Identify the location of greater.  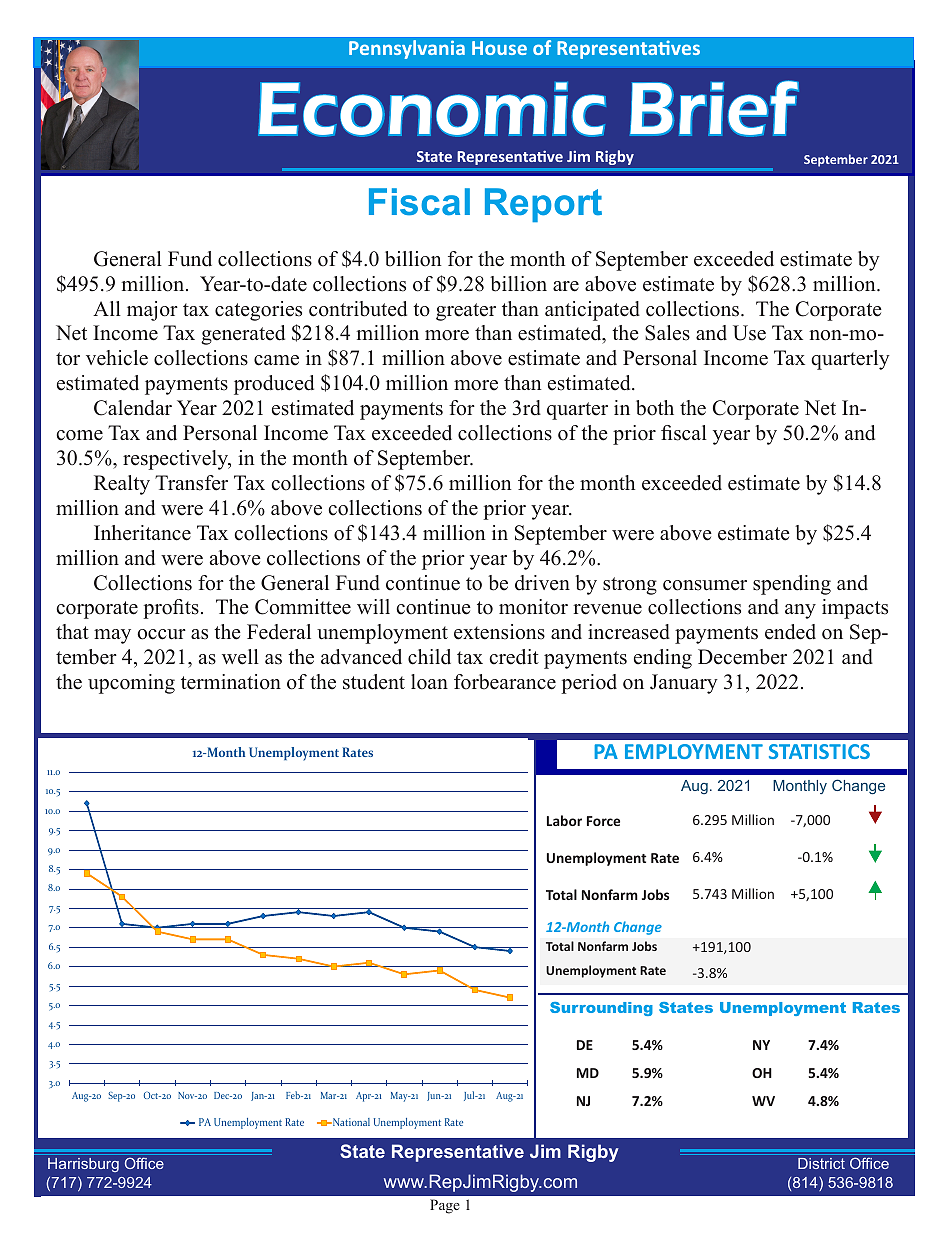
(466, 312).
